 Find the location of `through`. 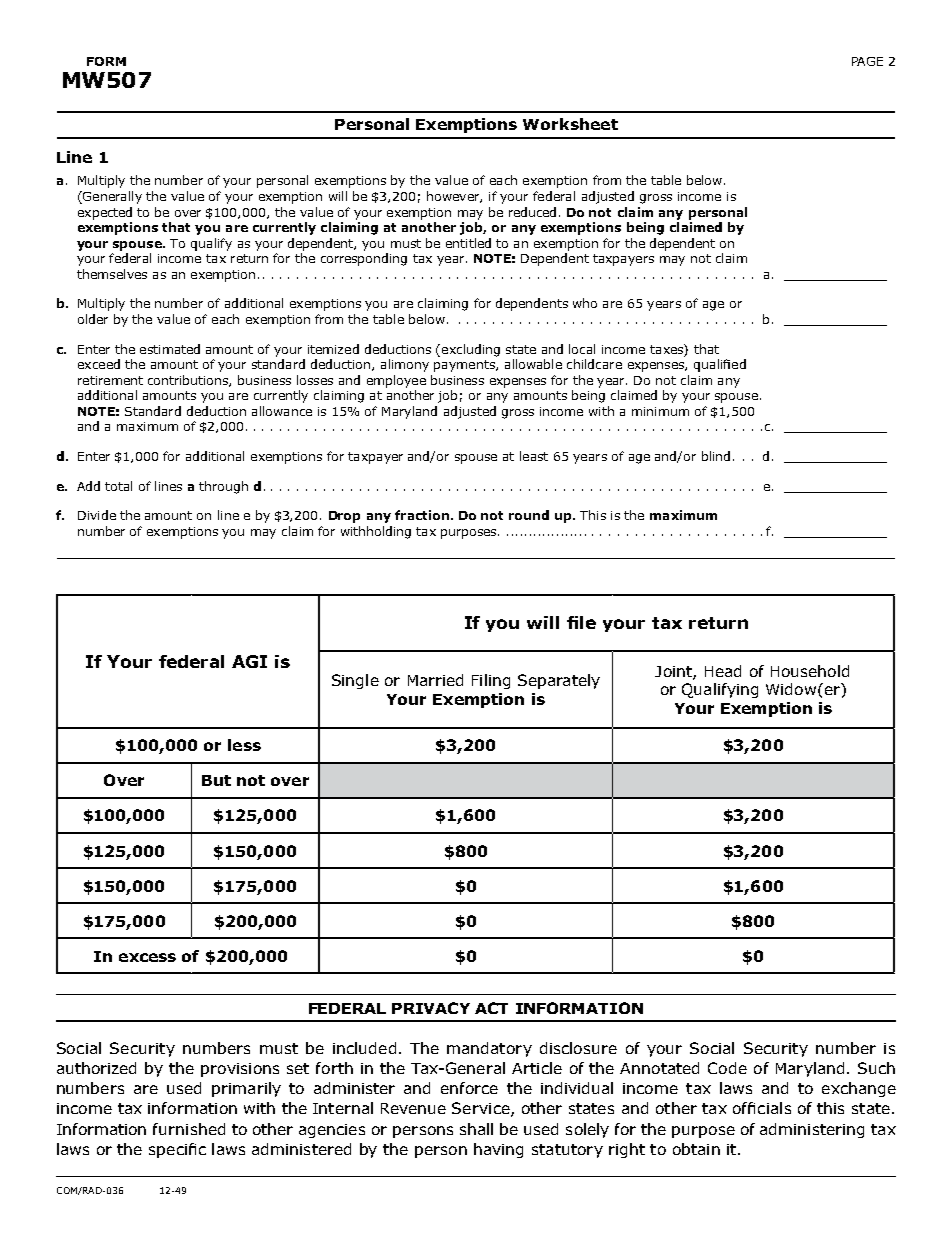

through is located at coordinates (223, 487).
